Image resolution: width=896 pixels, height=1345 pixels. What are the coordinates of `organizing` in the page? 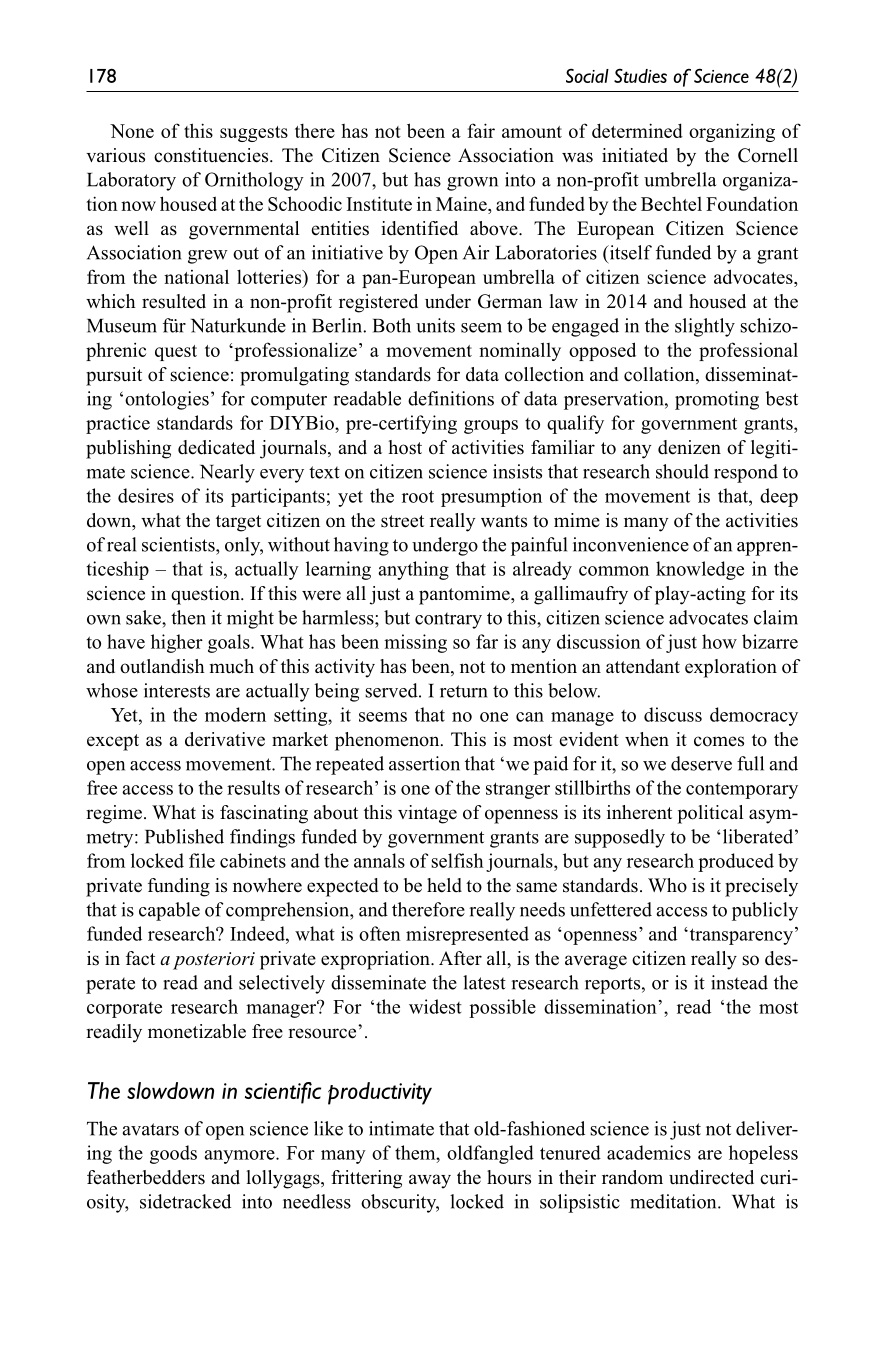 It's located at (732, 132).
